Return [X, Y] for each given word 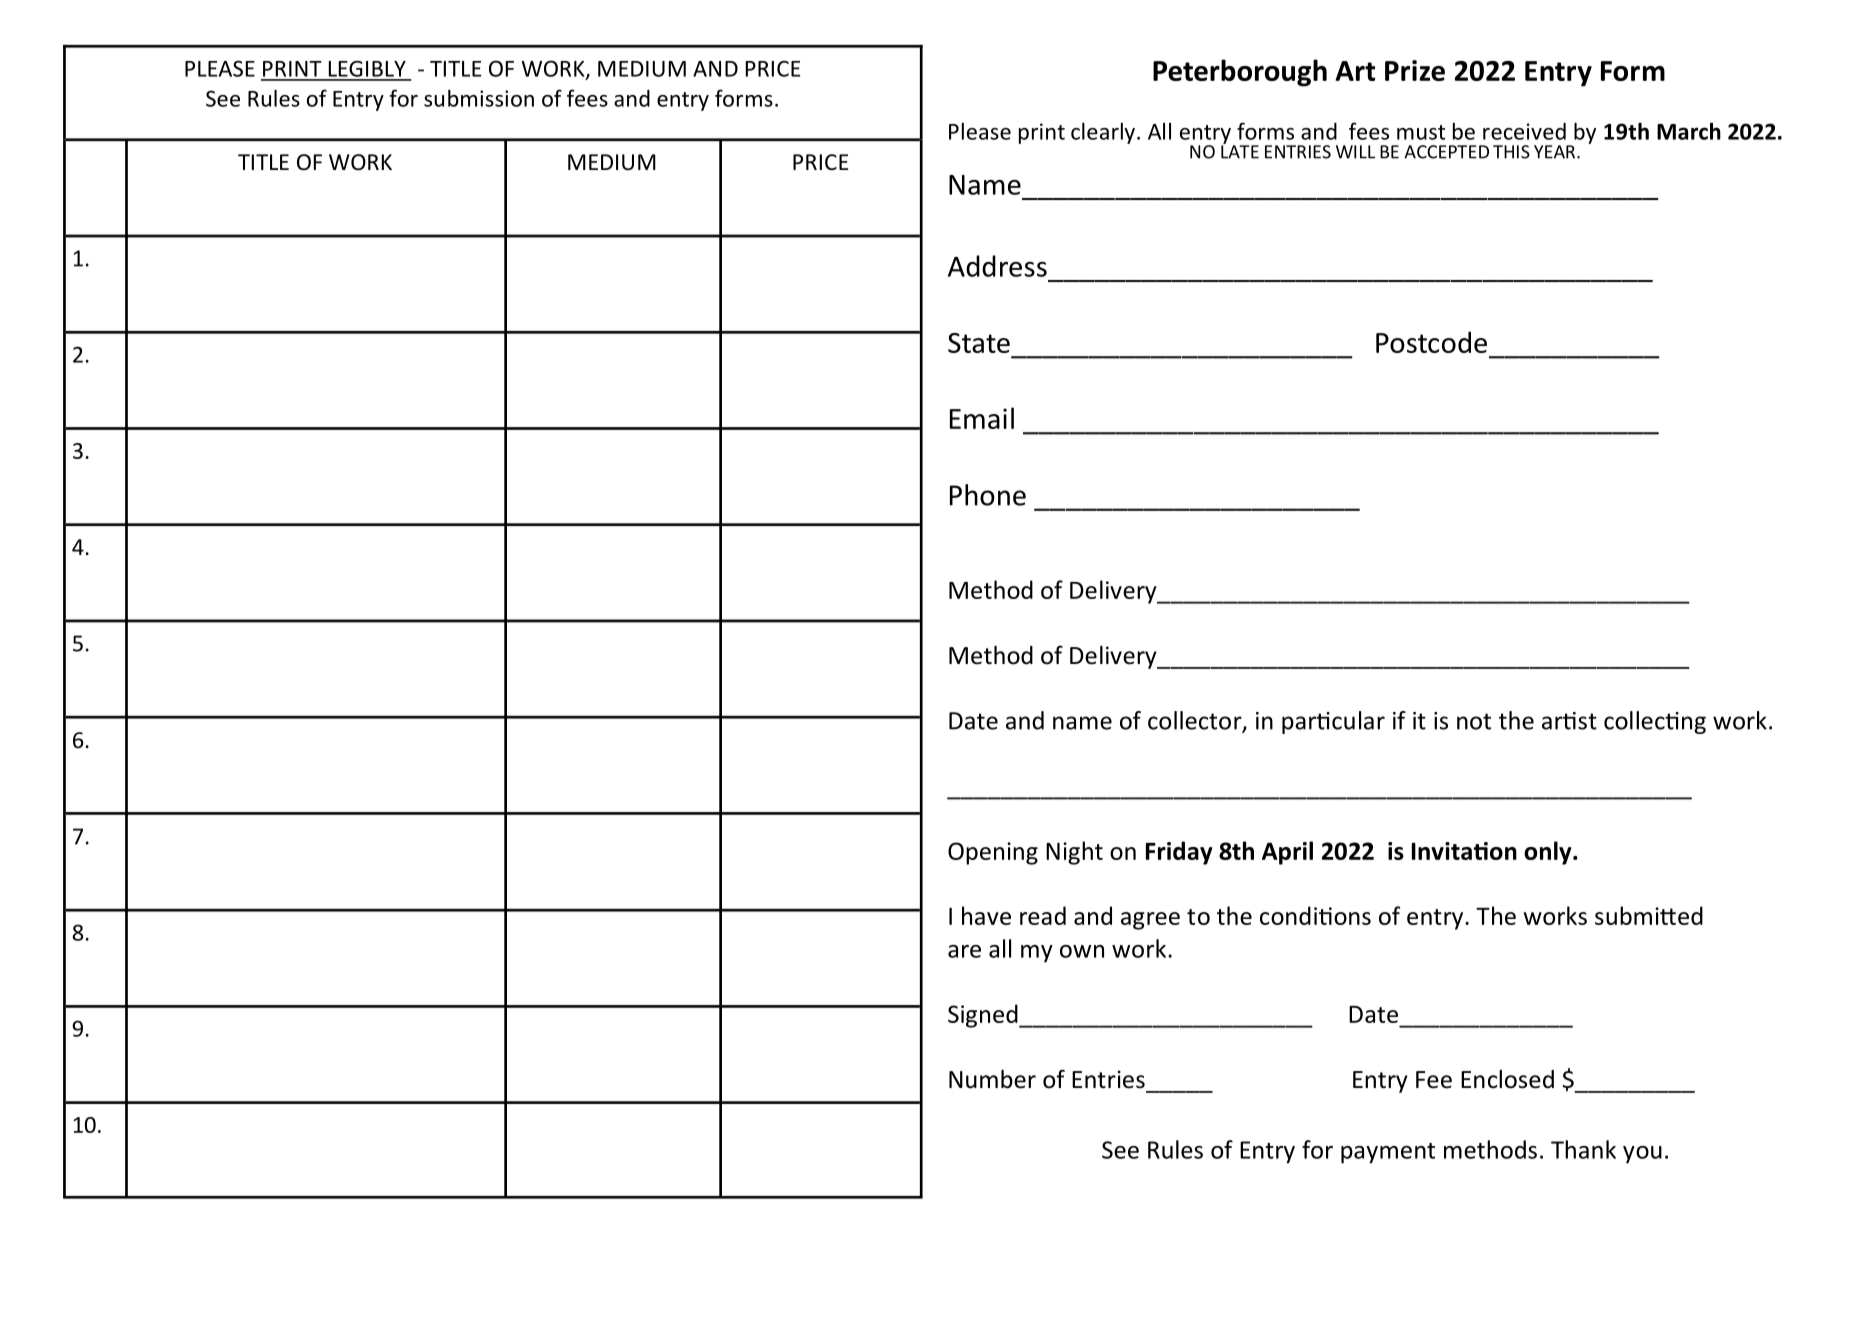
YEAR [1556, 152]
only [1549, 853]
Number [992, 1079]
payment [1388, 1153]
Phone [988, 495]
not [1474, 721]
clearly [1103, 133]
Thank [1583, 1149]
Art [1355, 71]
